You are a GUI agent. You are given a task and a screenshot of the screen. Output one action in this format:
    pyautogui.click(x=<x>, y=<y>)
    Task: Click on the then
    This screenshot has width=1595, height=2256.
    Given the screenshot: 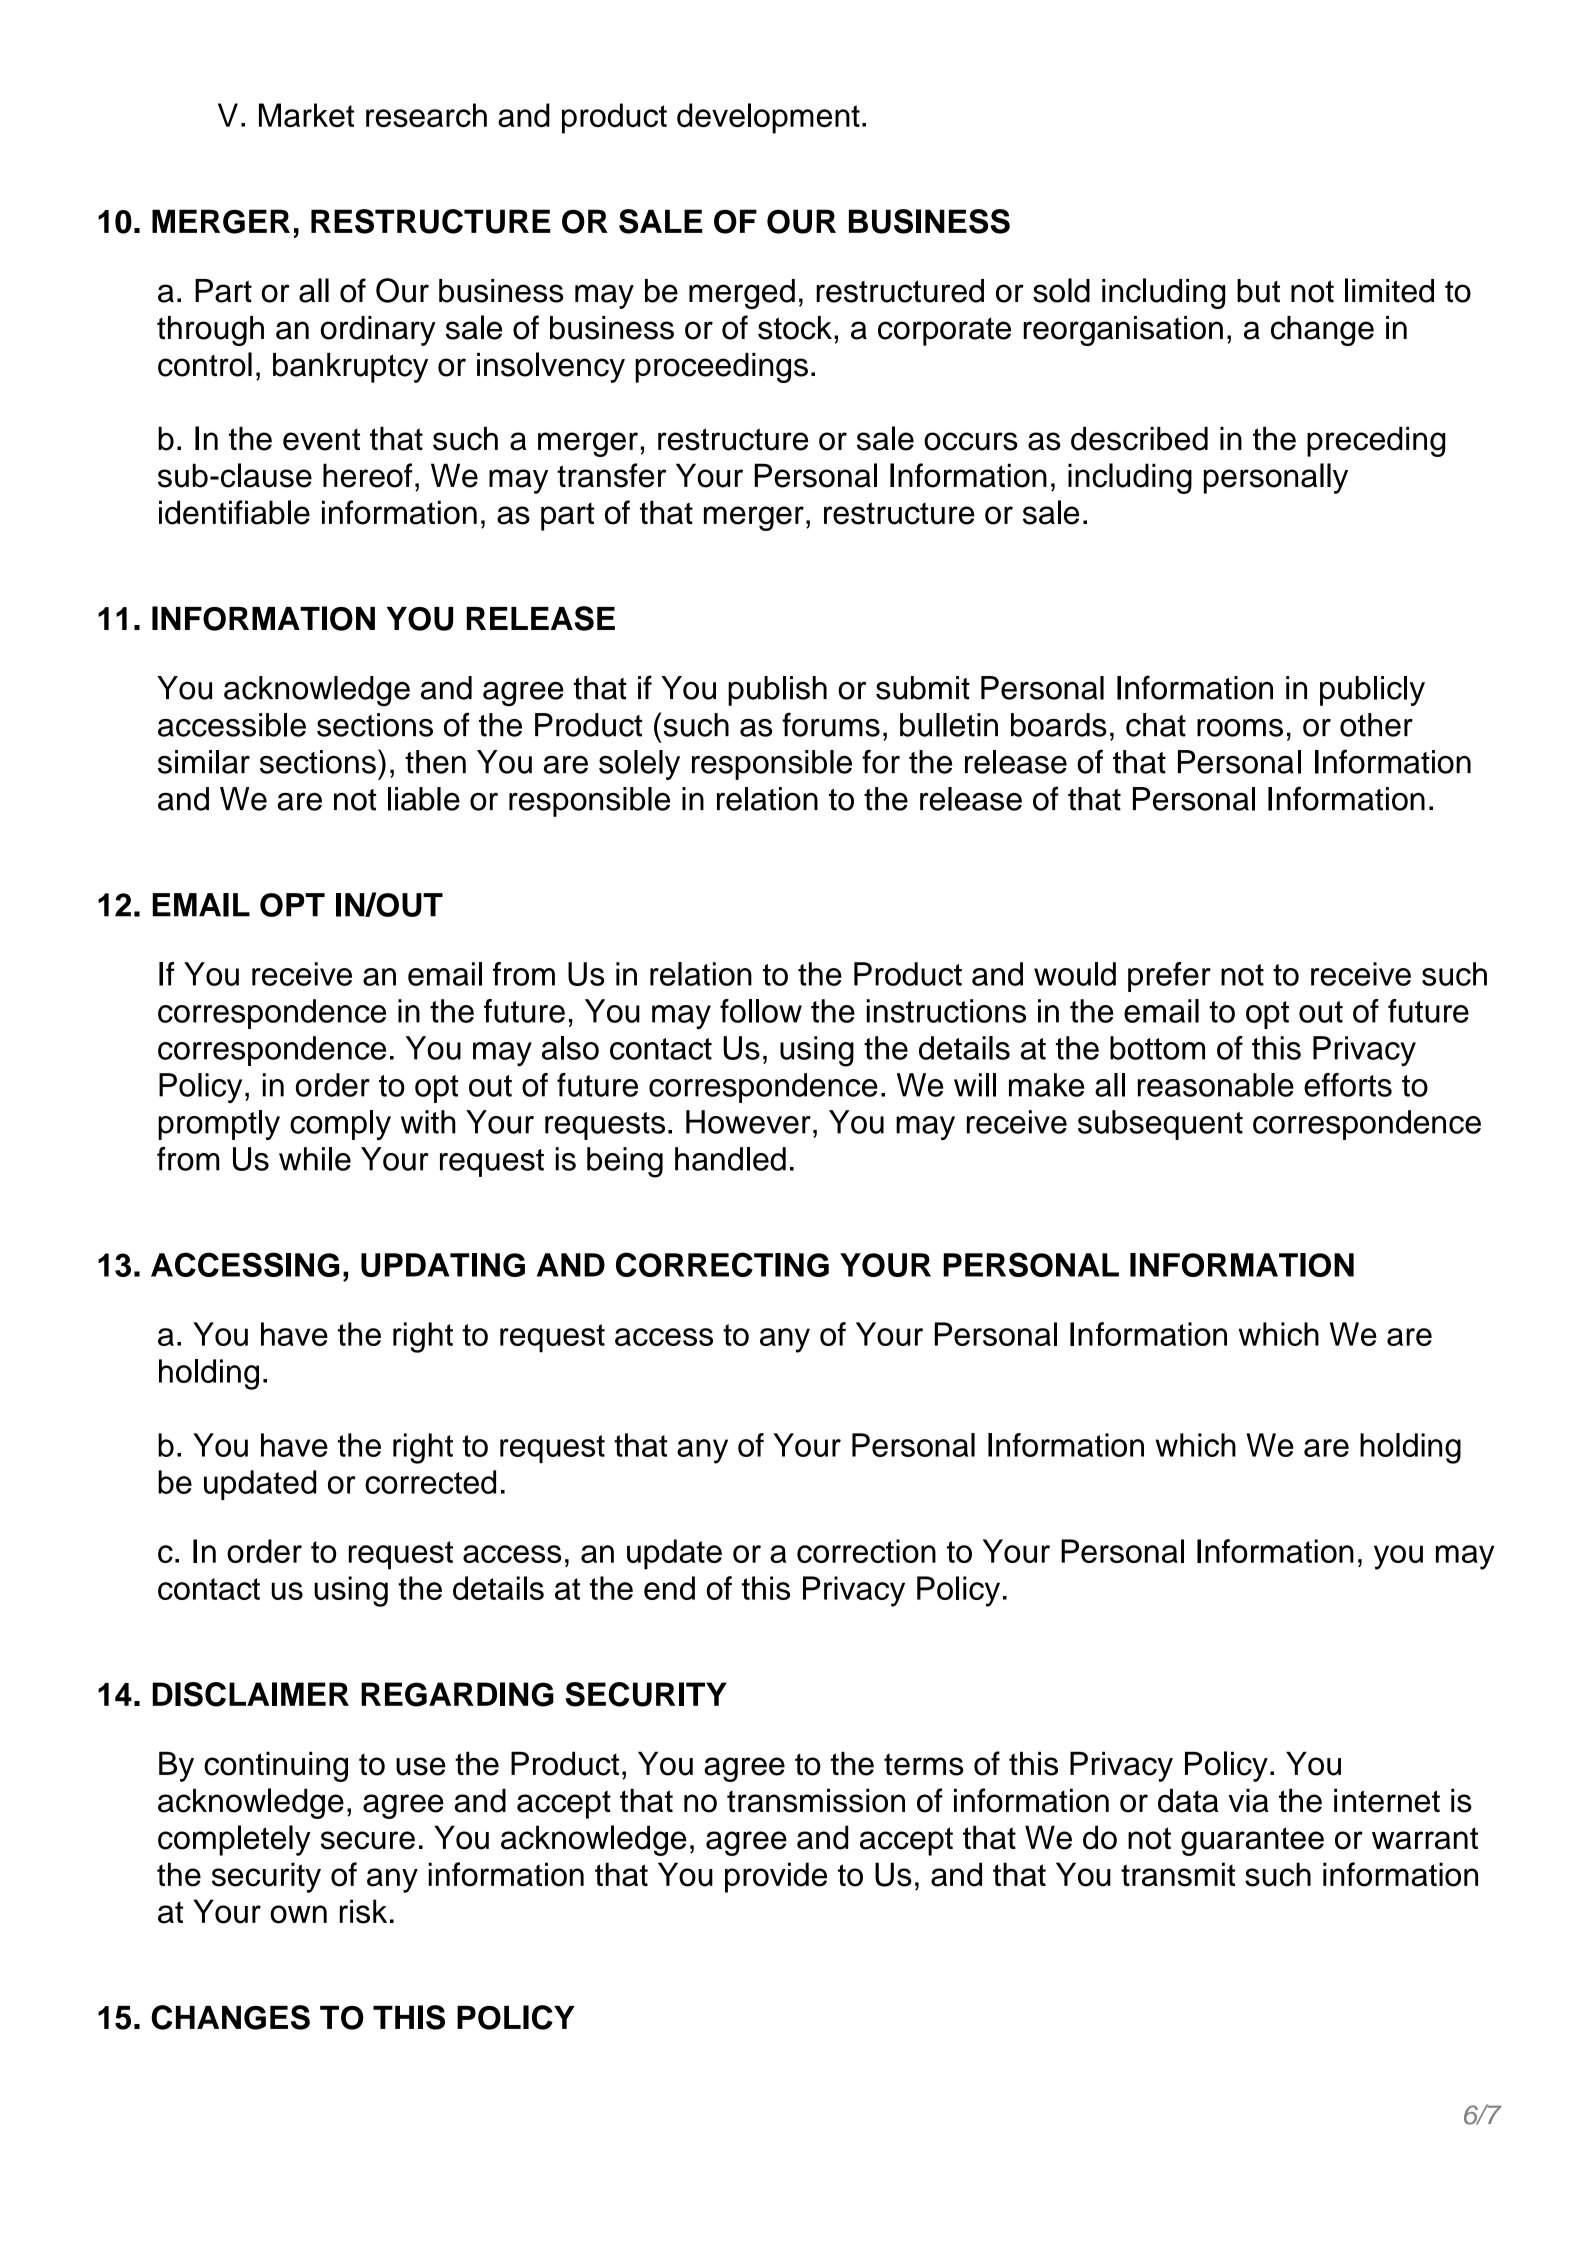 What is the action you would take?
    pyautogui.click(x=435, y=762)
